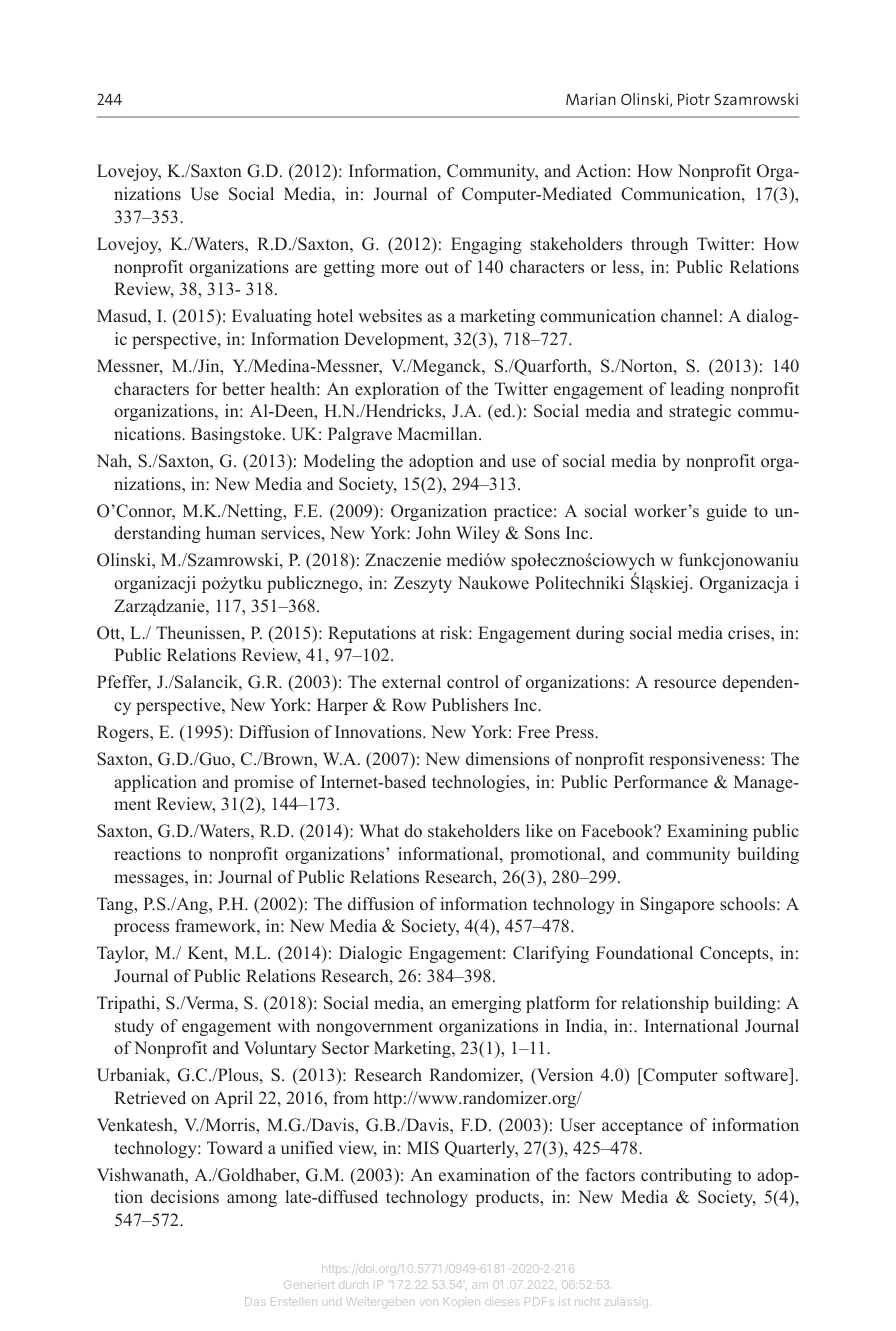 This document has width=896, height=1331. Describe the element at coordinates (486, 245) in the document. I see `Engaging` at that location.
